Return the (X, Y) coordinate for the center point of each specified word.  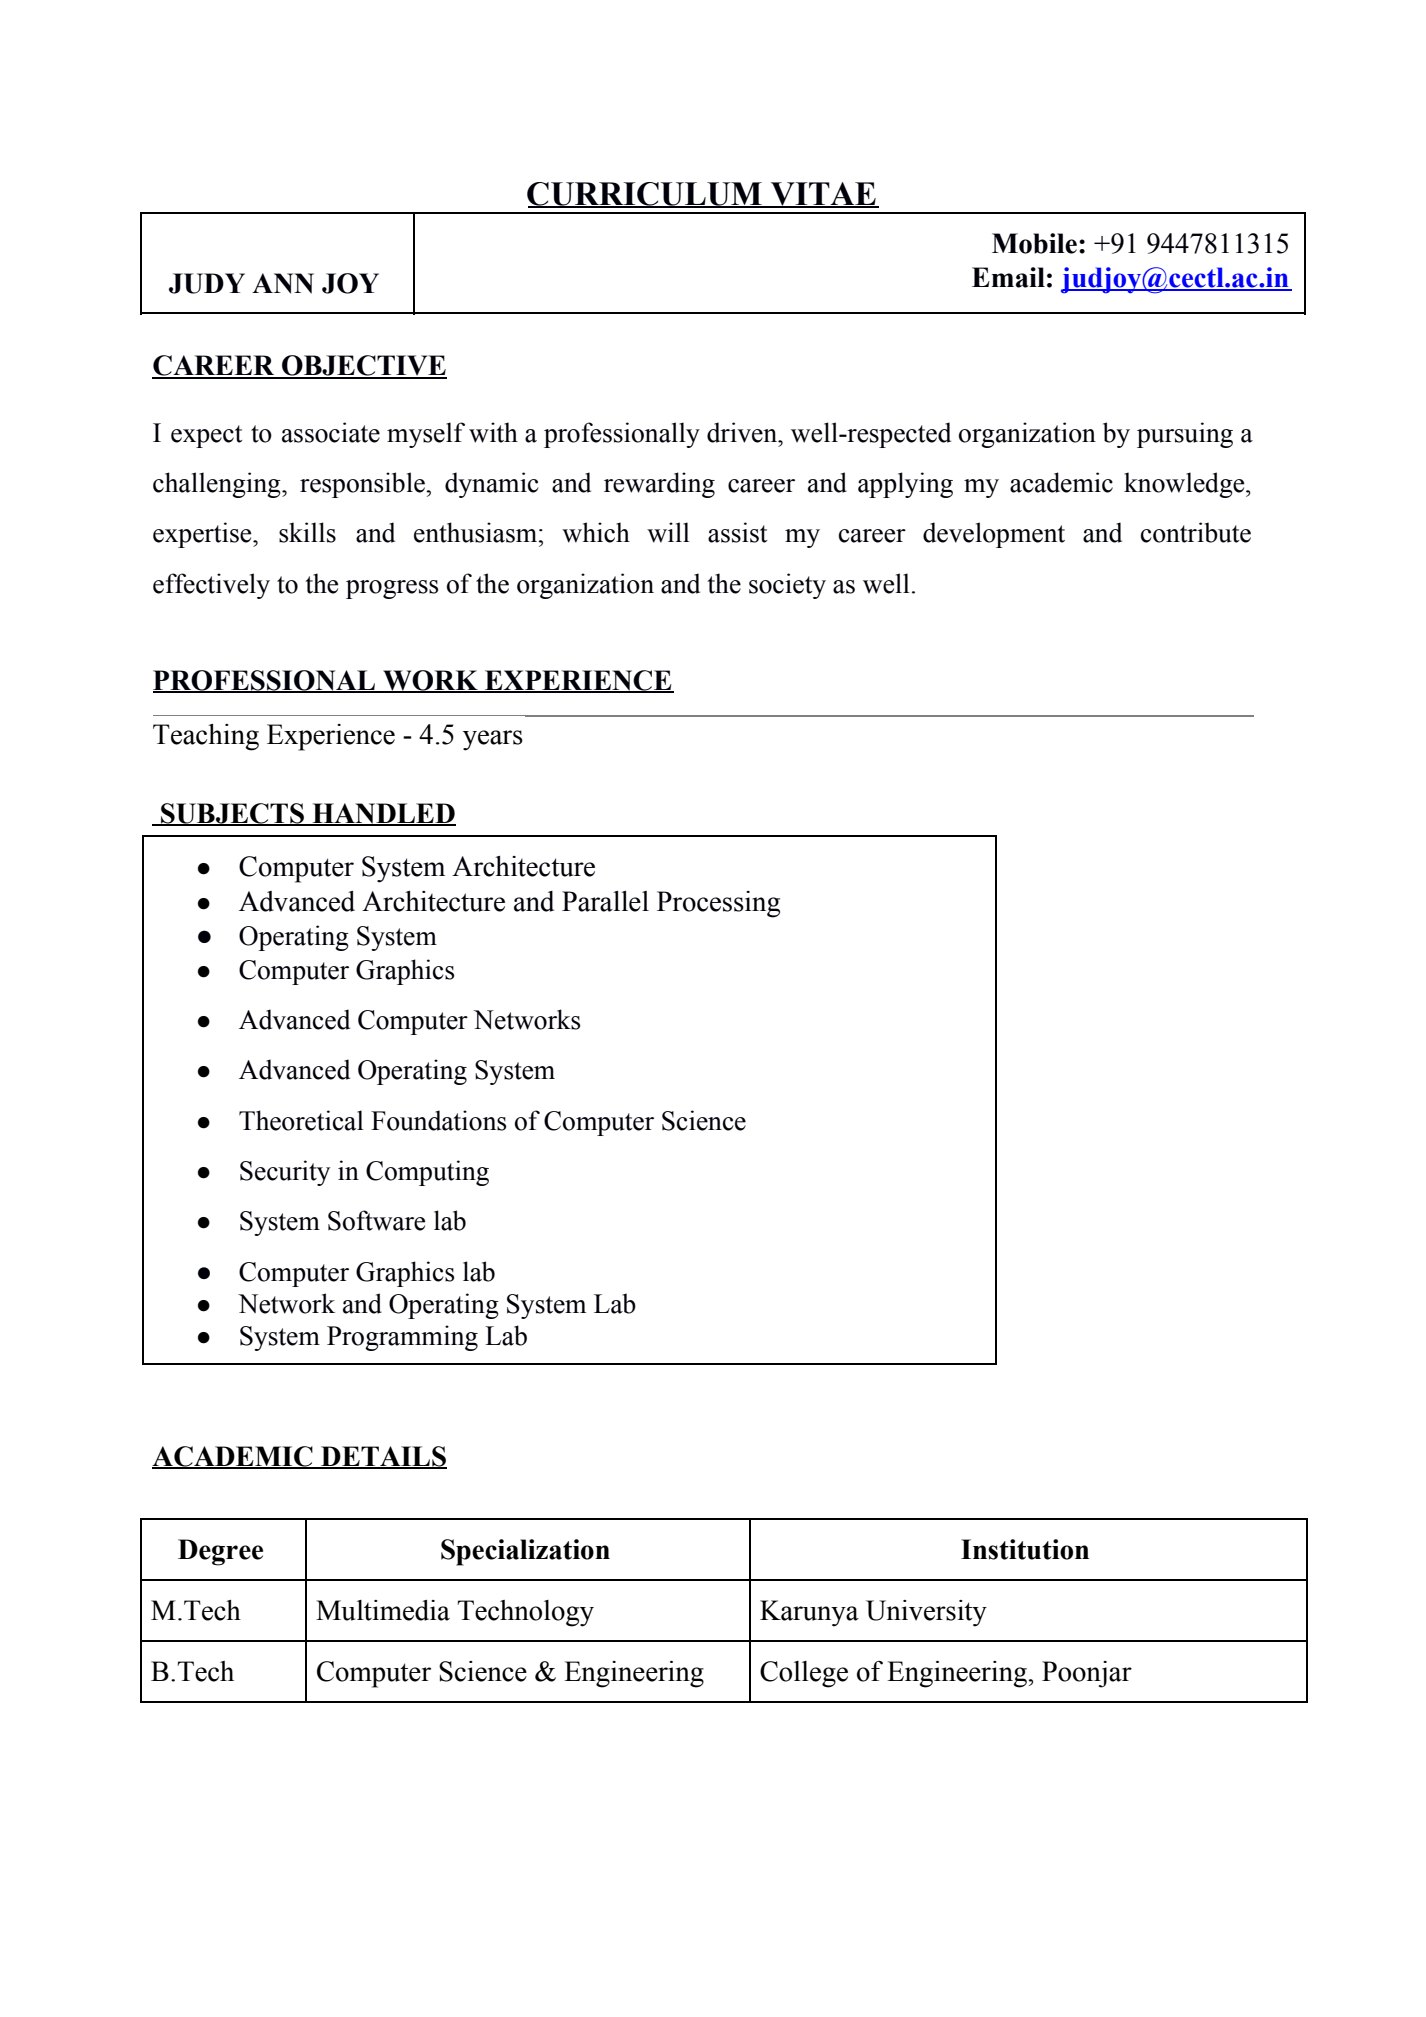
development (994, 535)
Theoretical (301, 1120)
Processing (718, 904)
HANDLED (383, 814)
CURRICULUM (645, 195)
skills (307, 532)
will (668, 532)
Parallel (605, 901)
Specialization (525, 1552)
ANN (283, 283)
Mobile (1034, 243)
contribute (1196, 532)
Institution (1025, 1549)
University (926, 1613)
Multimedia (383, 1610)
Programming (402, 1338)
